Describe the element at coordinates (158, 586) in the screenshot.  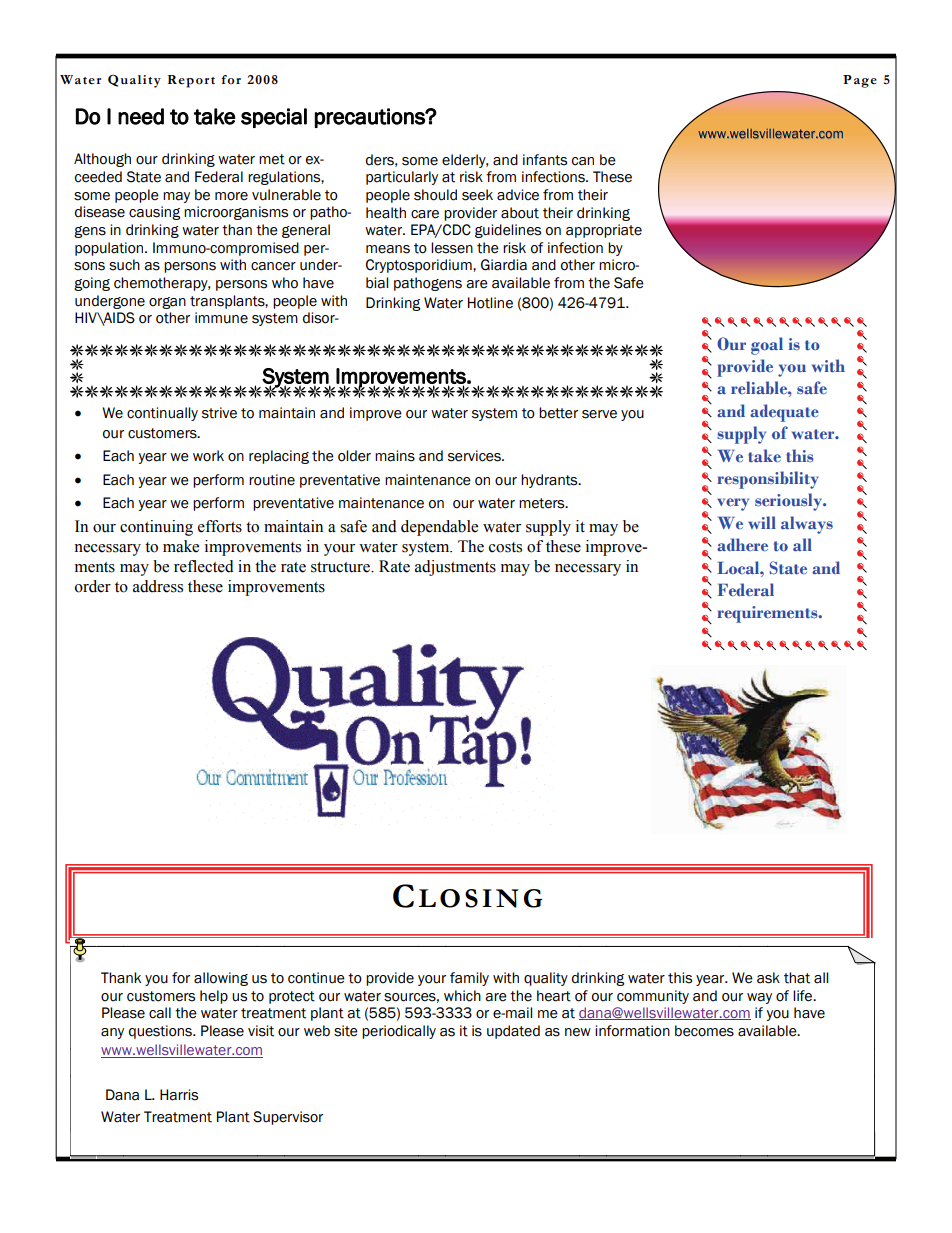
I see `address` at that location.
